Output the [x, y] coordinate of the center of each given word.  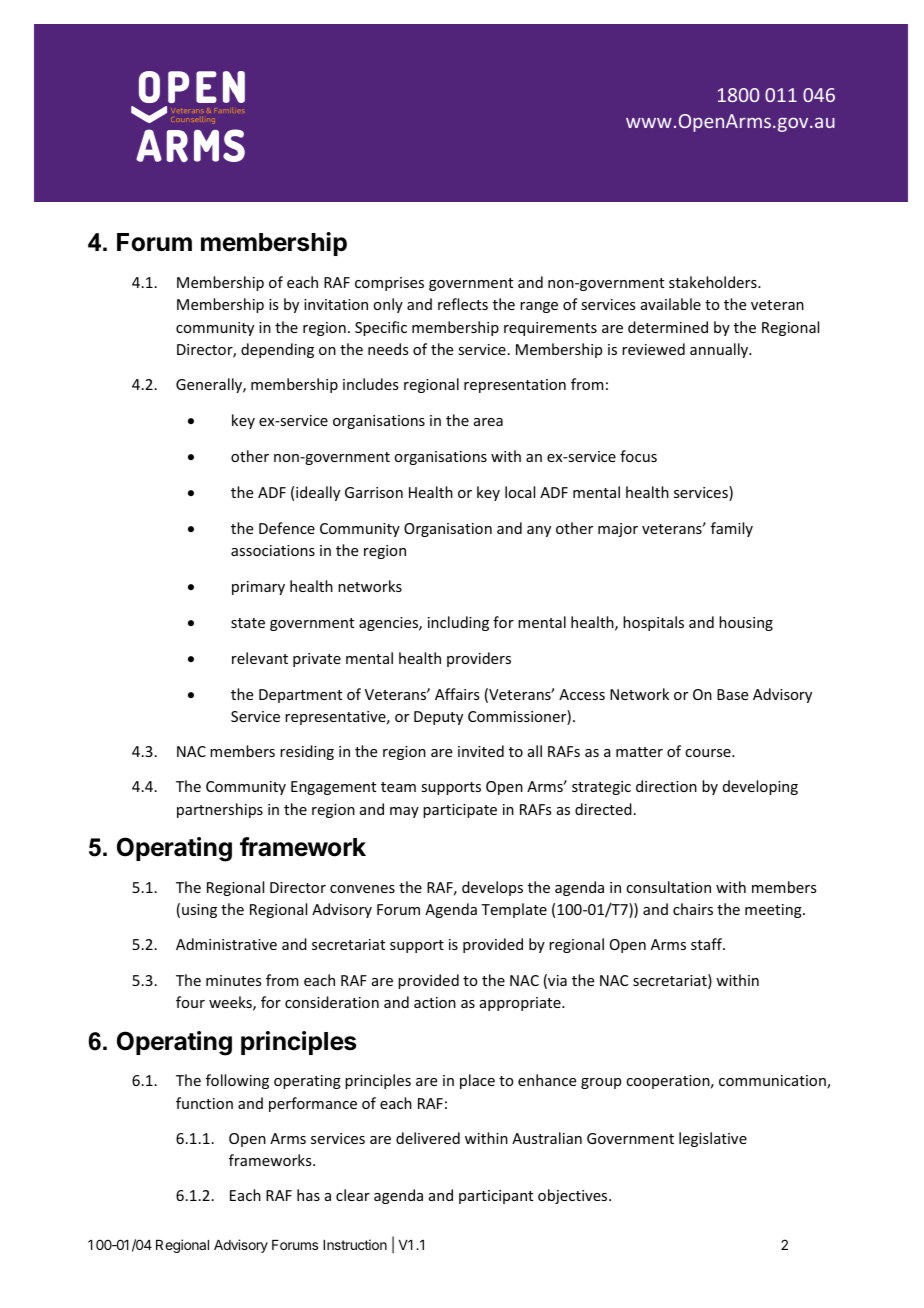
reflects [463, 304]
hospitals [653, 623]
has [308, 1195]
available [671, 304]
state [248, 623]
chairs [693, 909]
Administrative [226, 944]
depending [277, 350]
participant [496, 1197]
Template [514, 910]
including [458, 623]
